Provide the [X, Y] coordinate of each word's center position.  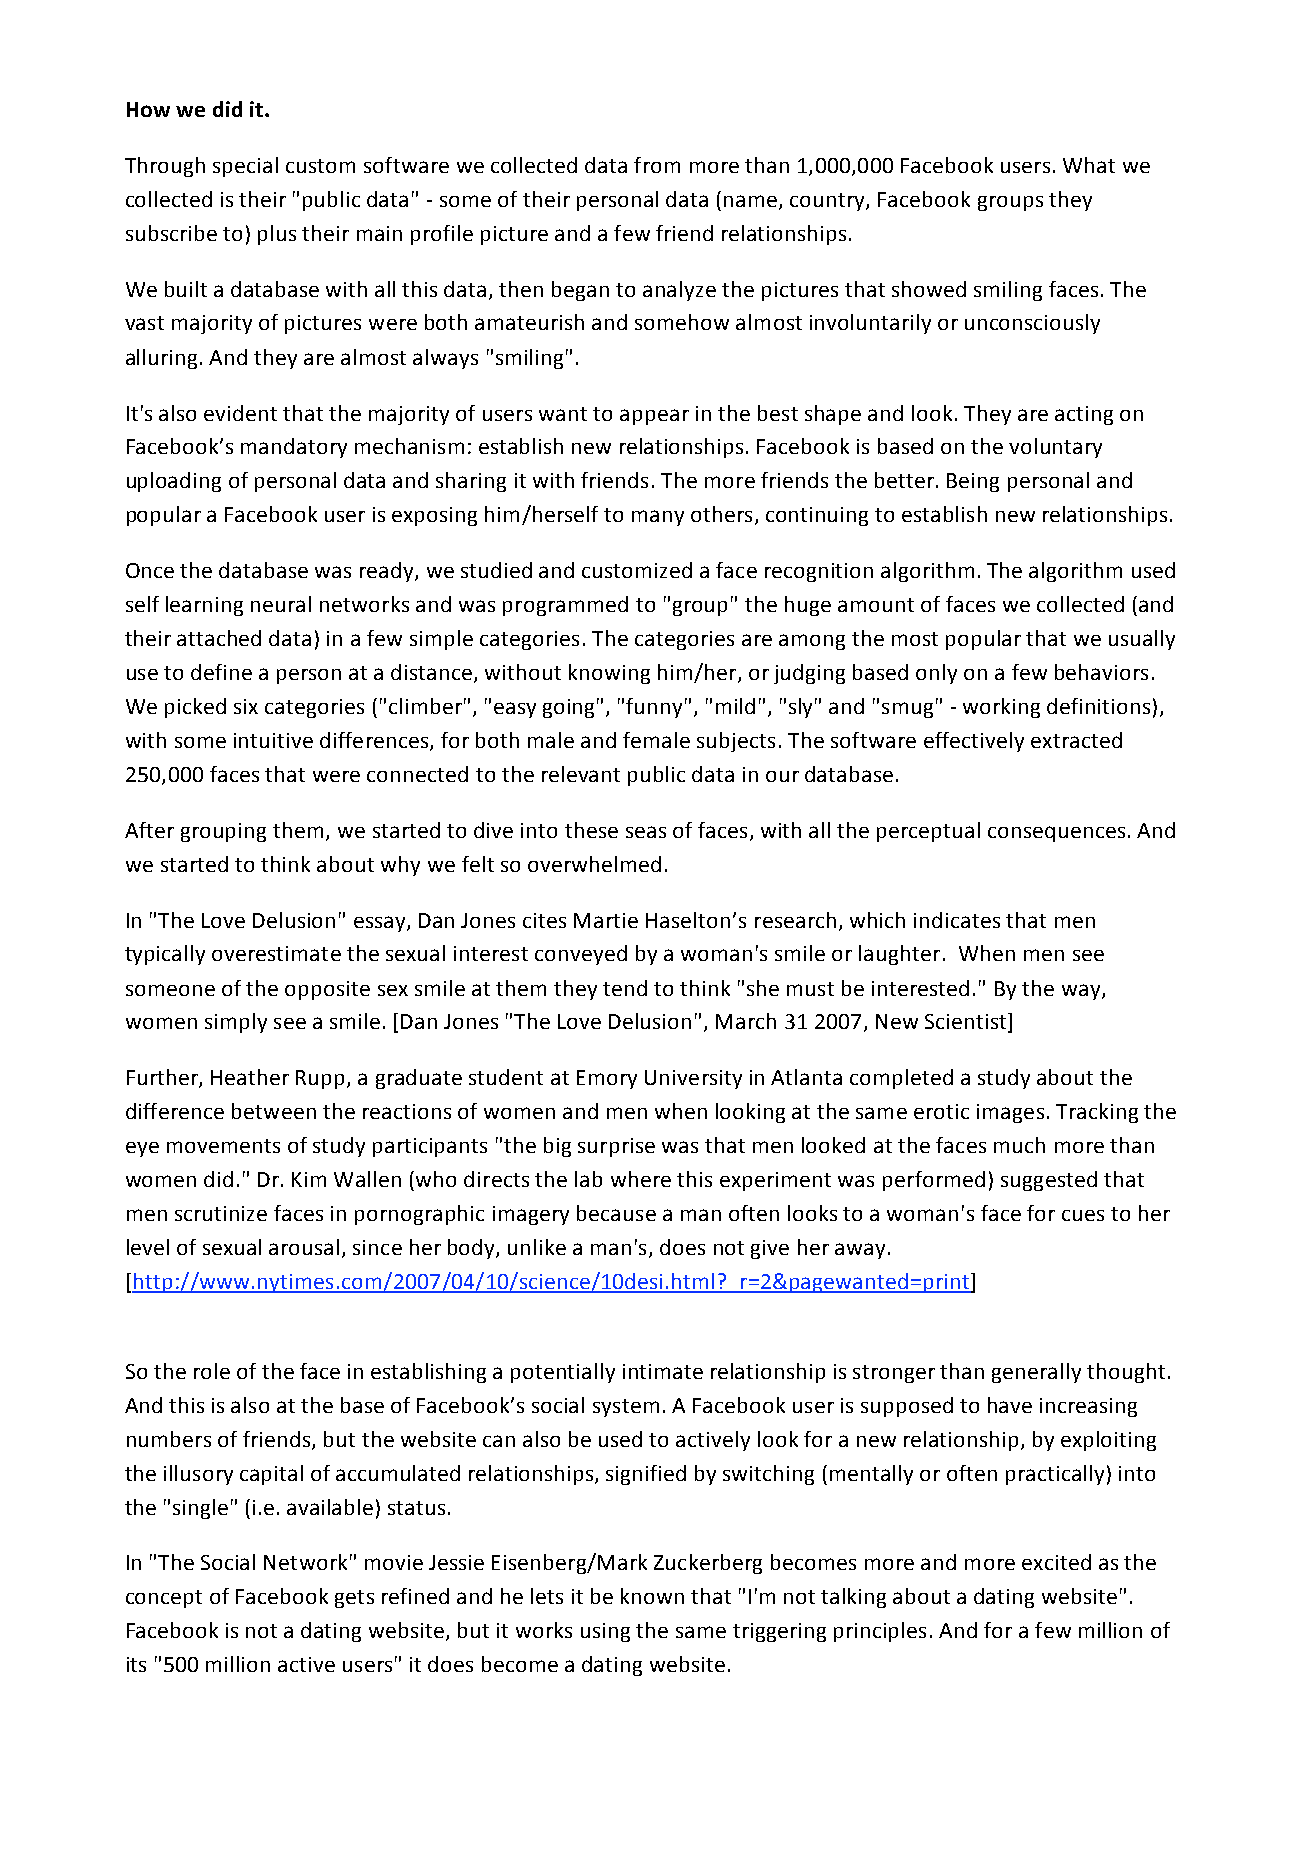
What [1089, 165]
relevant [581, 774]
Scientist [967, 1022]
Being [973, 482]
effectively [974, 742]
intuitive [273, 740]
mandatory [294, 448]
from [657, 165]
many [658, 518]
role [212, 1371]
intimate [663, 1371]
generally [1036, 1373]
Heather [250, 1077]
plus [277, 235]
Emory [607, 1079]
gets [354, 1599]
